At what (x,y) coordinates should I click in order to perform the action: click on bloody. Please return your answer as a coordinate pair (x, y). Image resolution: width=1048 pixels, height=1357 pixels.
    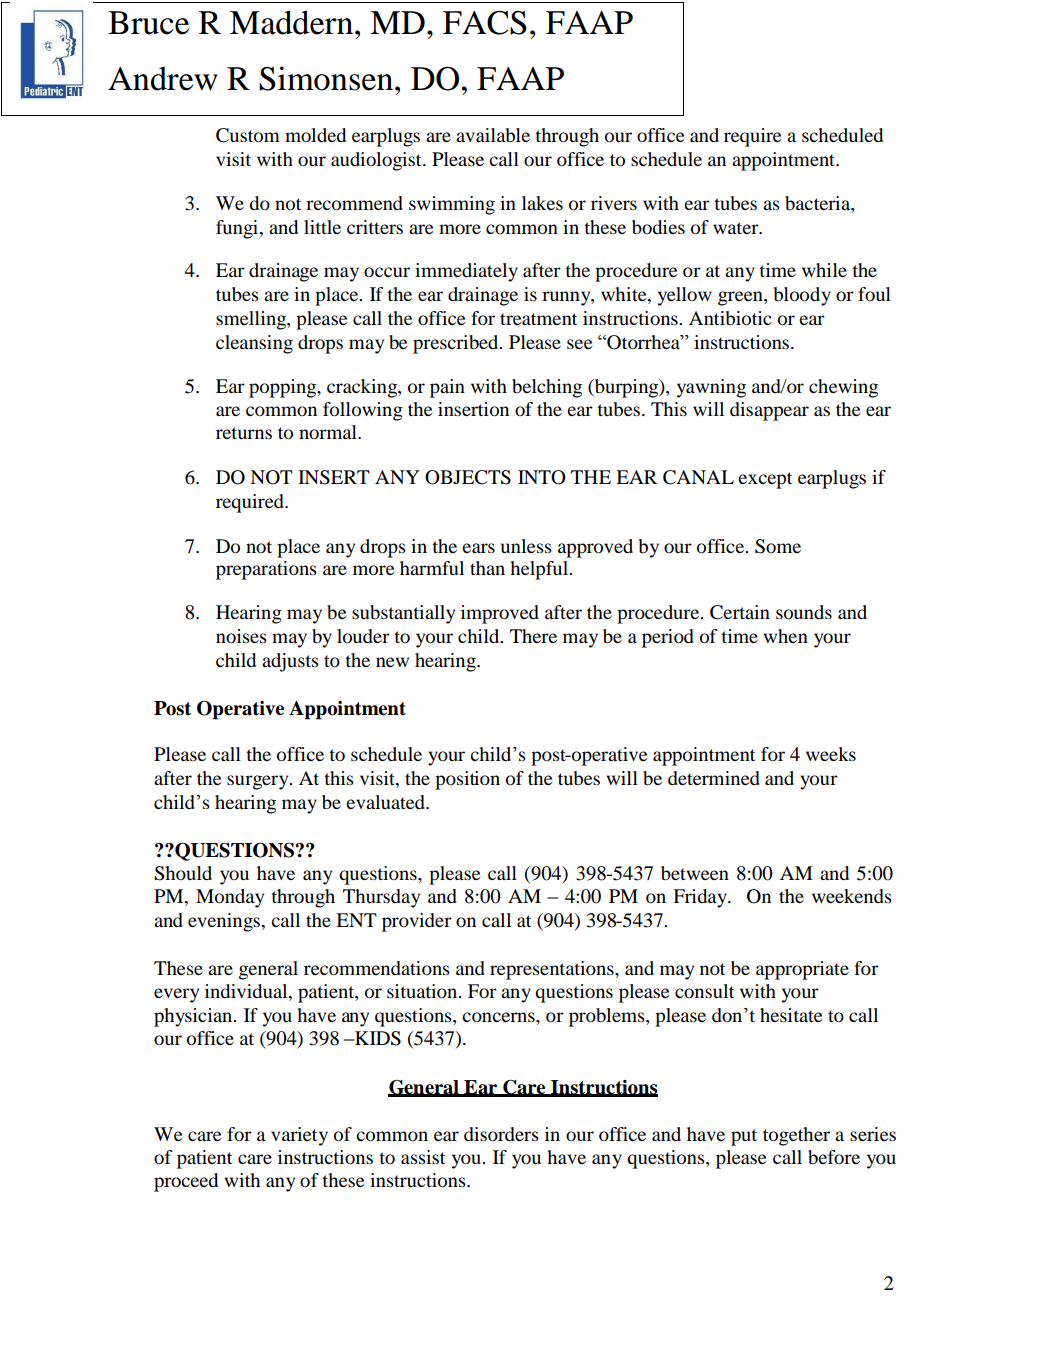
    Looking at the image, I should click on (802, 296).
